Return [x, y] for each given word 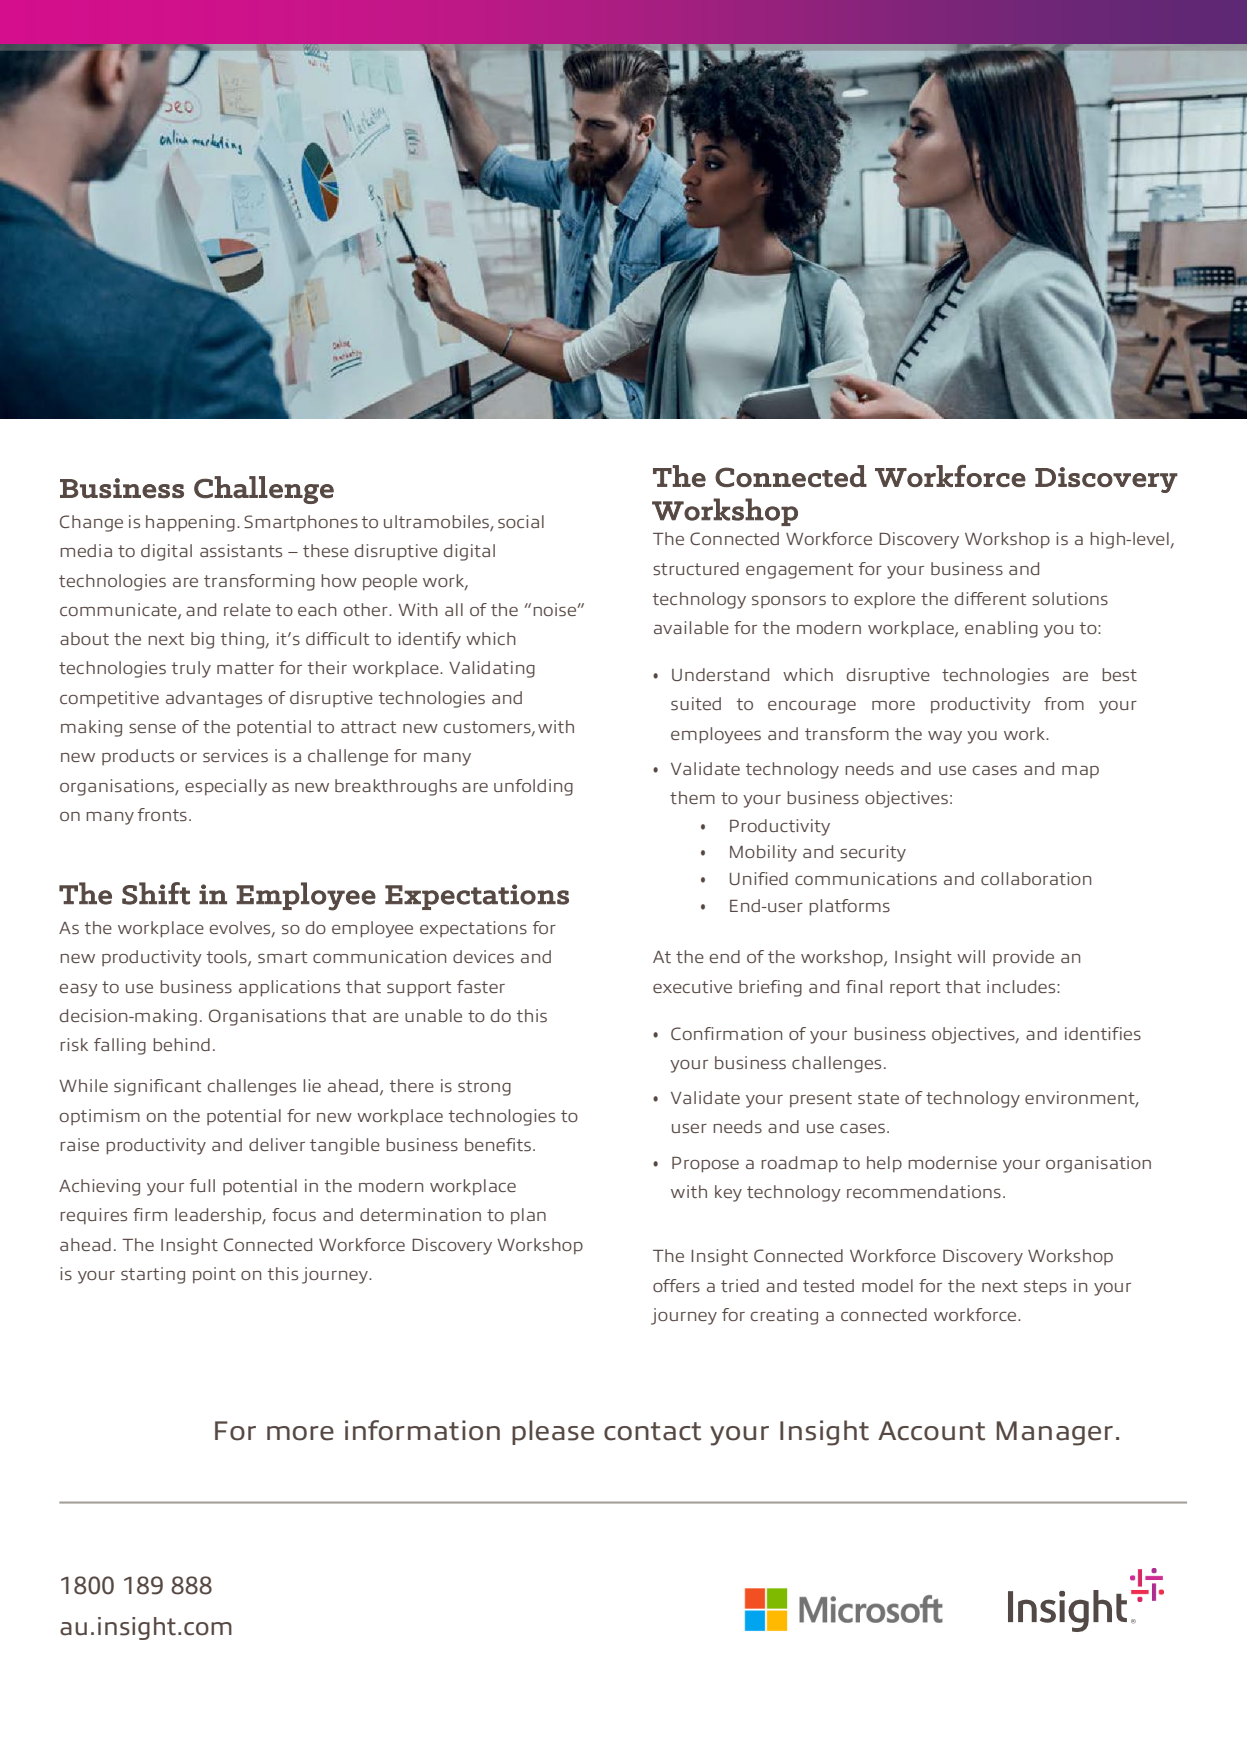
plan [528, 1216]
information [422, 1430]
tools [228, 958]
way [945, 737]
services [235, 755]
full [202, 1185]
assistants [241, 550]
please [553, 1432]
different [990, 598]
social [521, 521]
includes [1022, 986]
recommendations [924, 1191]
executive [692, 986]
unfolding [533, 787]
